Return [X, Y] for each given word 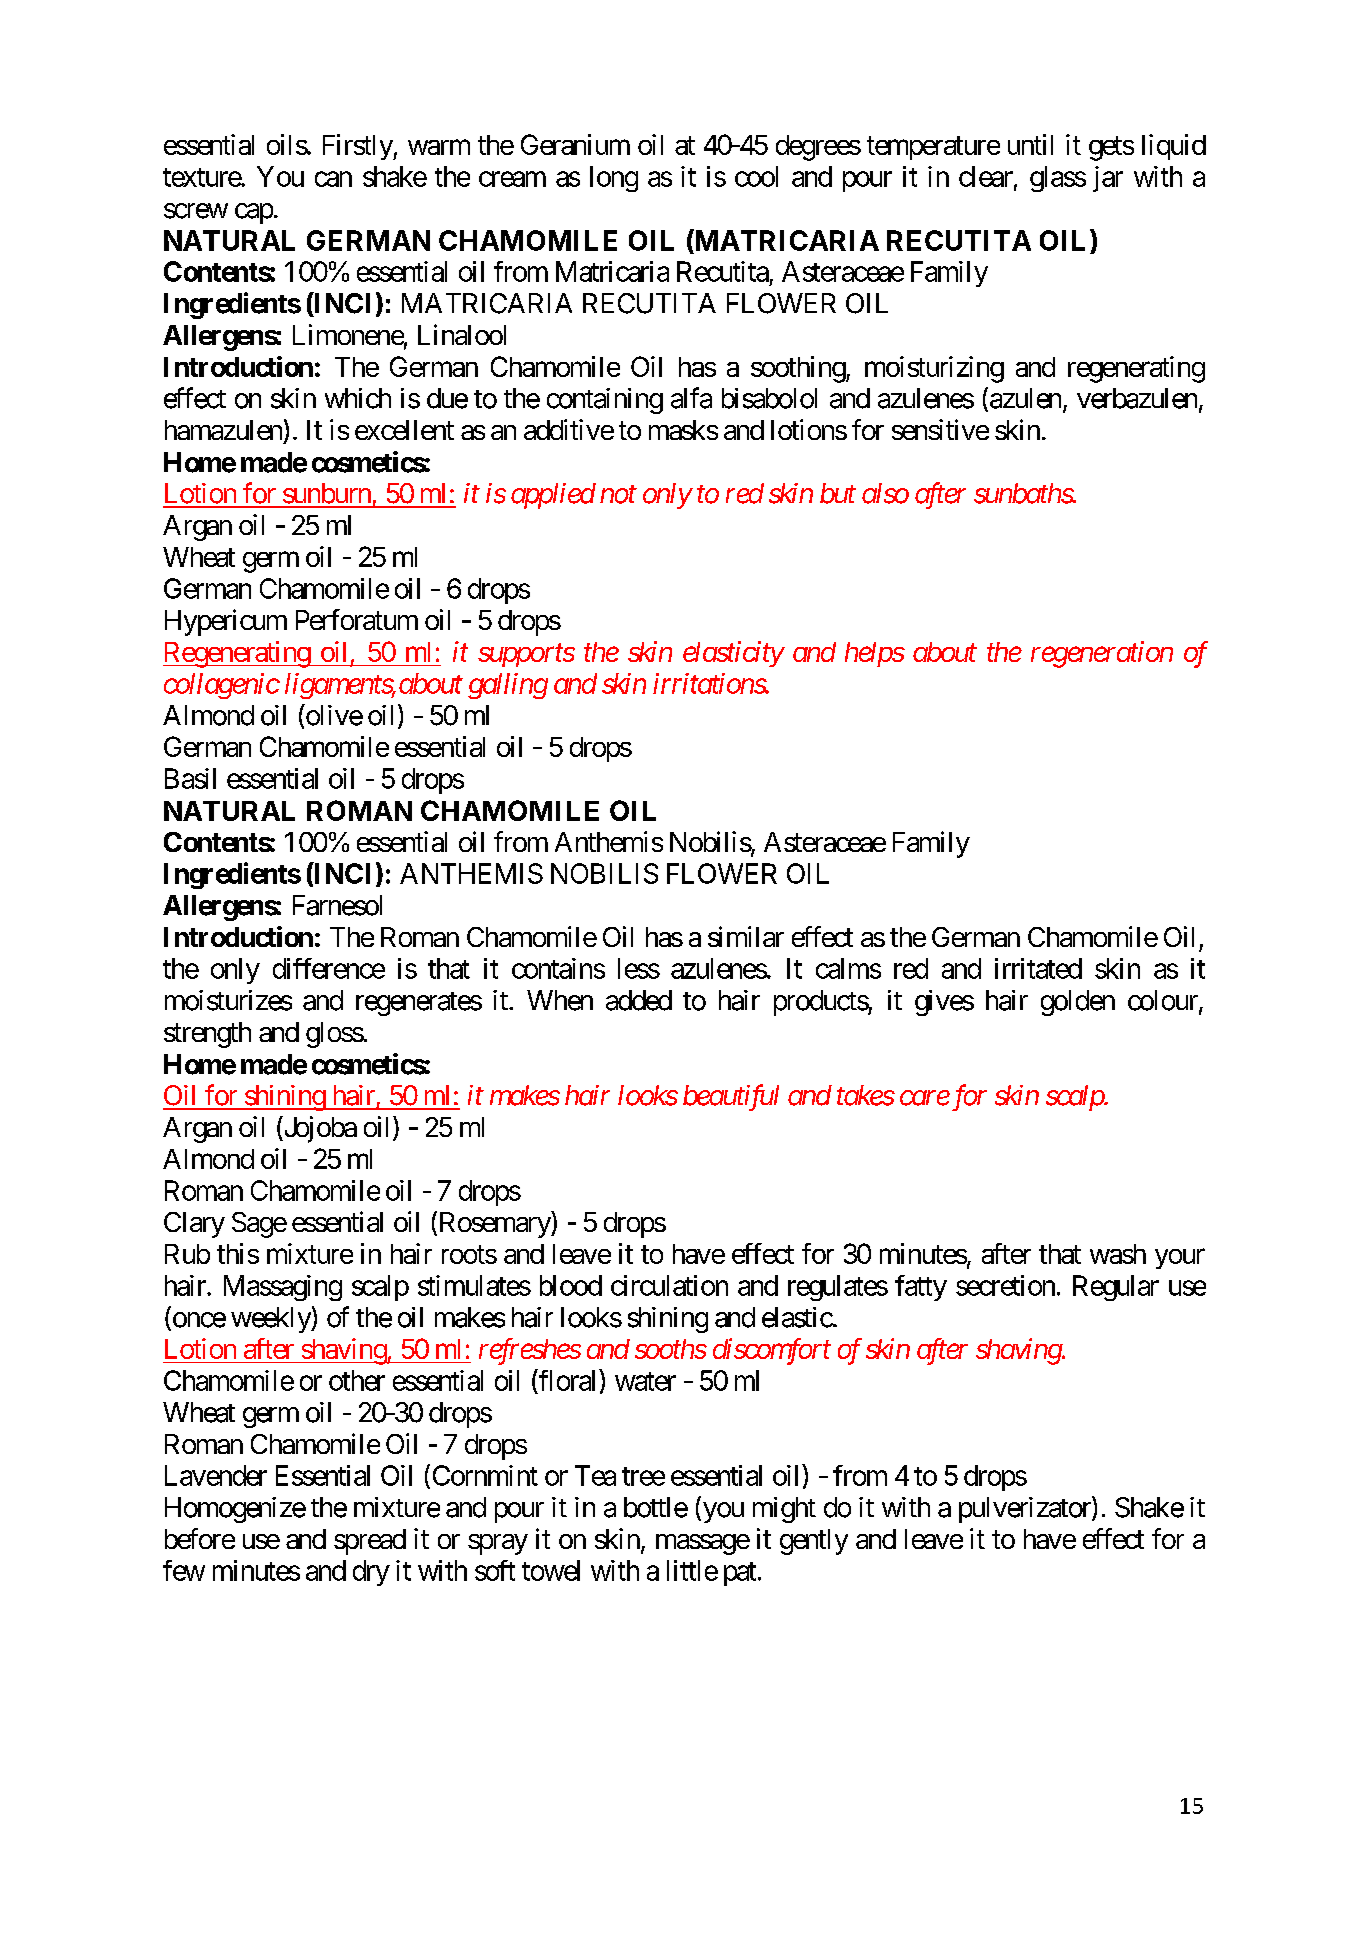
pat [740, 1574]
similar [746, 936]
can [333, 179]
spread [370, 1542]
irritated [1038, 968]
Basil [190, 778]
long [614, 179]
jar [1108, 179]
